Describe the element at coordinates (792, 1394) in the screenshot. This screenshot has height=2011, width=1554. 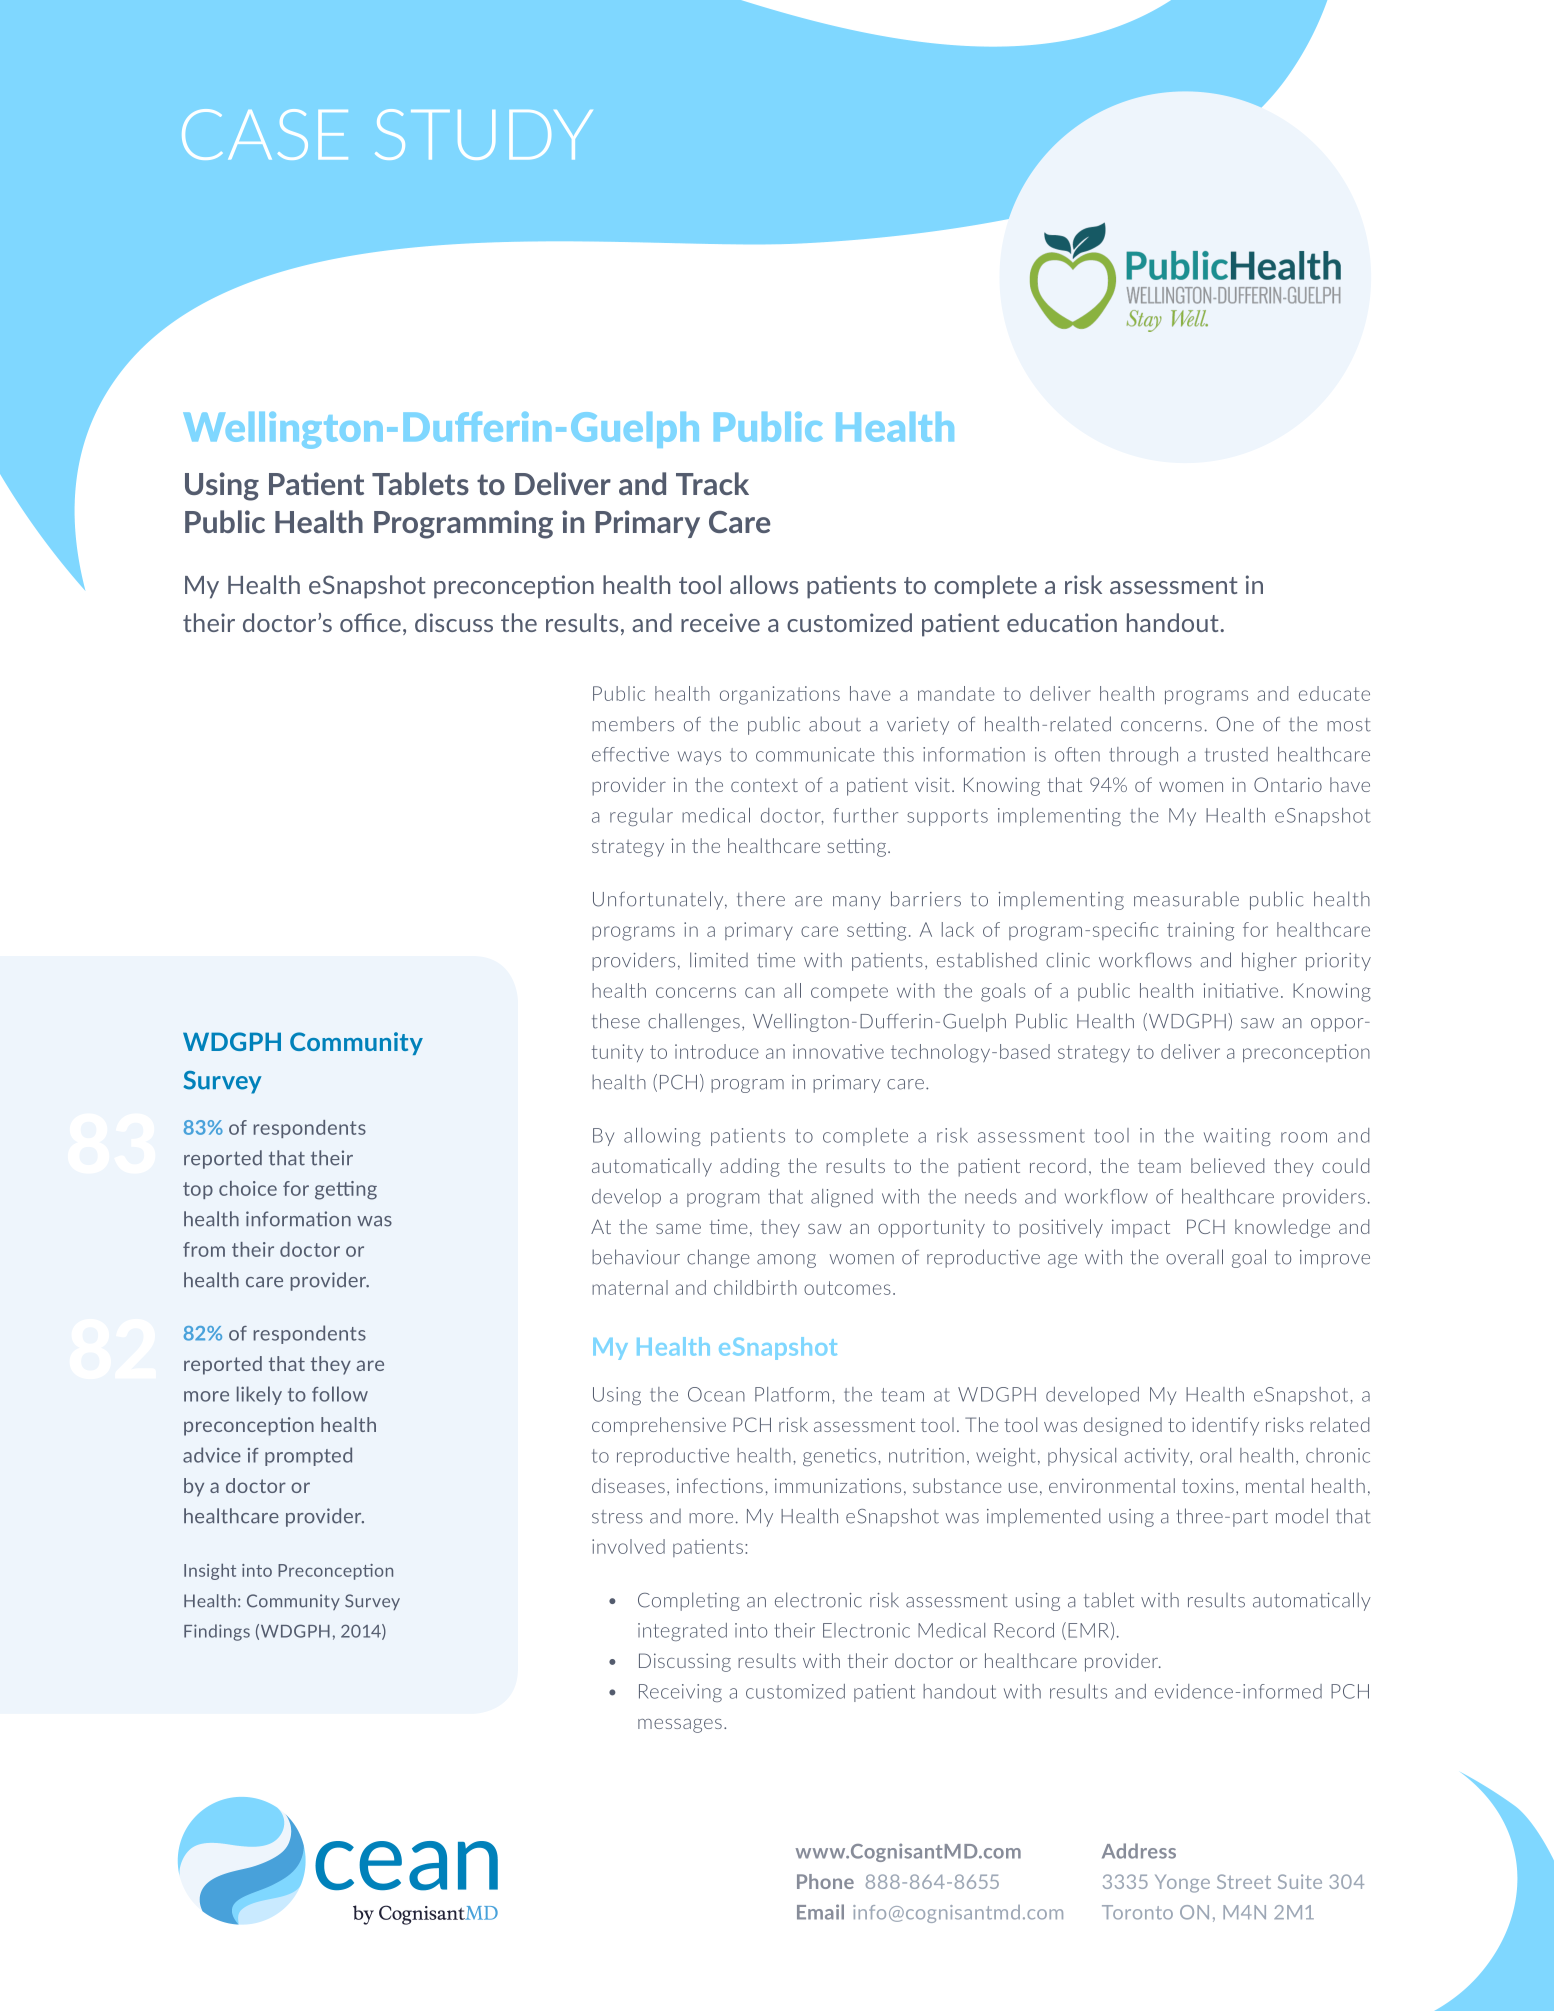
I see `Platform` at that location.
